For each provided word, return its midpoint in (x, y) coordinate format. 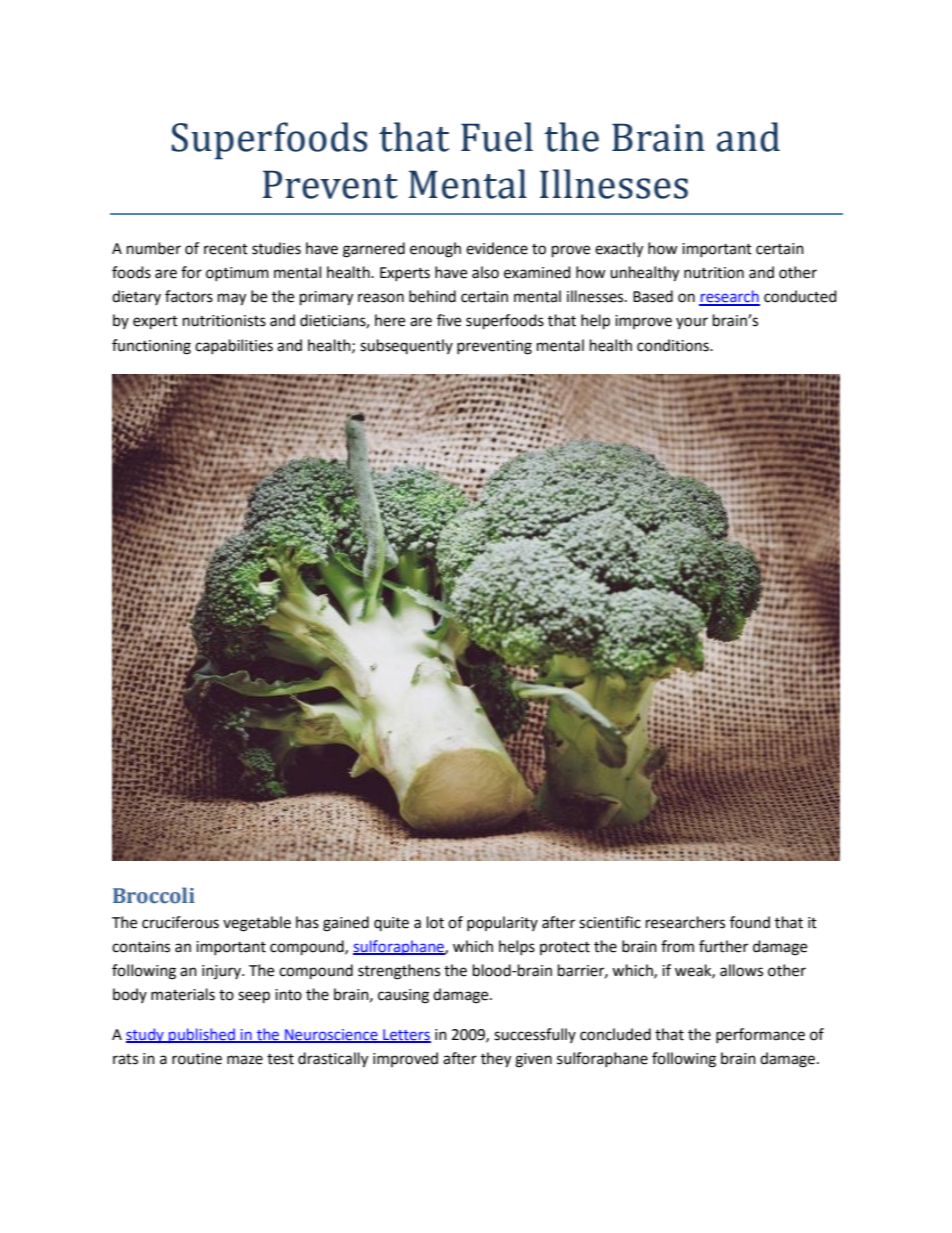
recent (226, 249)
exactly (619, 250)
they (496, 1060)
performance (760, 1035)
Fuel (497, 137)
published (202, 1035)
